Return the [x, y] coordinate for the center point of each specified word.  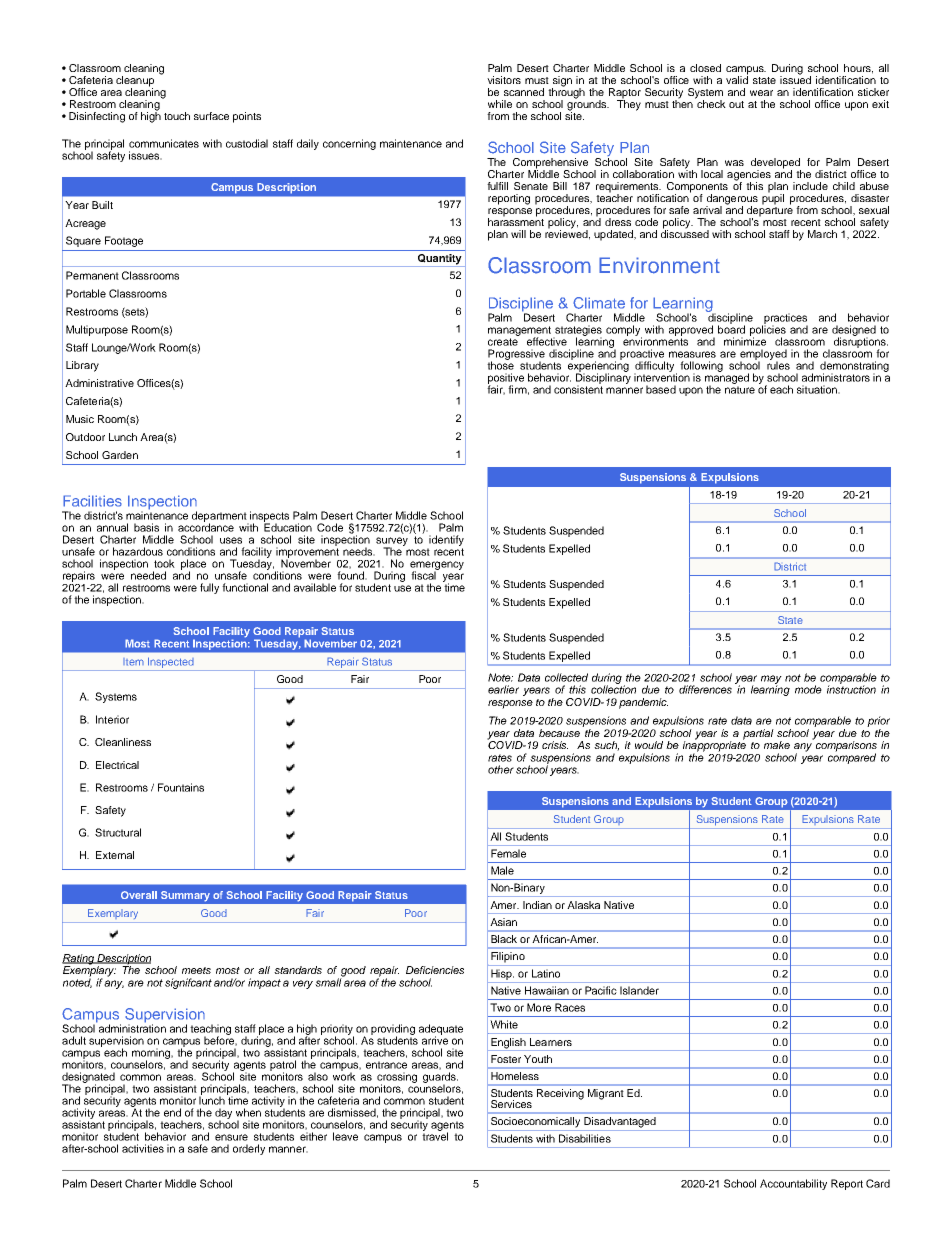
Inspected [171, 662]
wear [761, 93]
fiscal [424, 574]
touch [177, 116]
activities [143, 1148]
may [771, 680]
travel [435, 1135]
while [500, 104]
